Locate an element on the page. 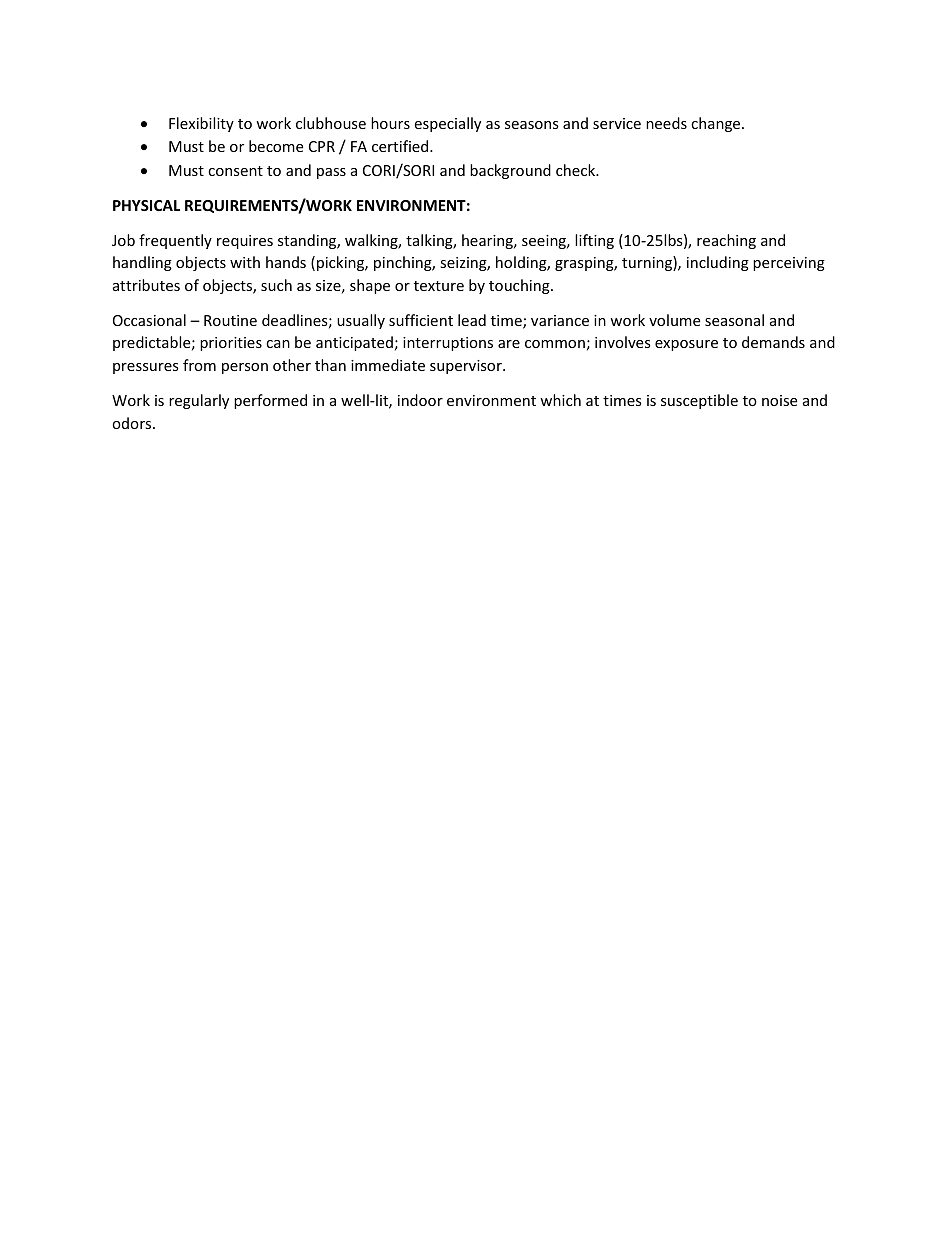 Image resolution: width=952 pixels, height=1233 pixels. susceptible is located at coordinates (699, 401).
